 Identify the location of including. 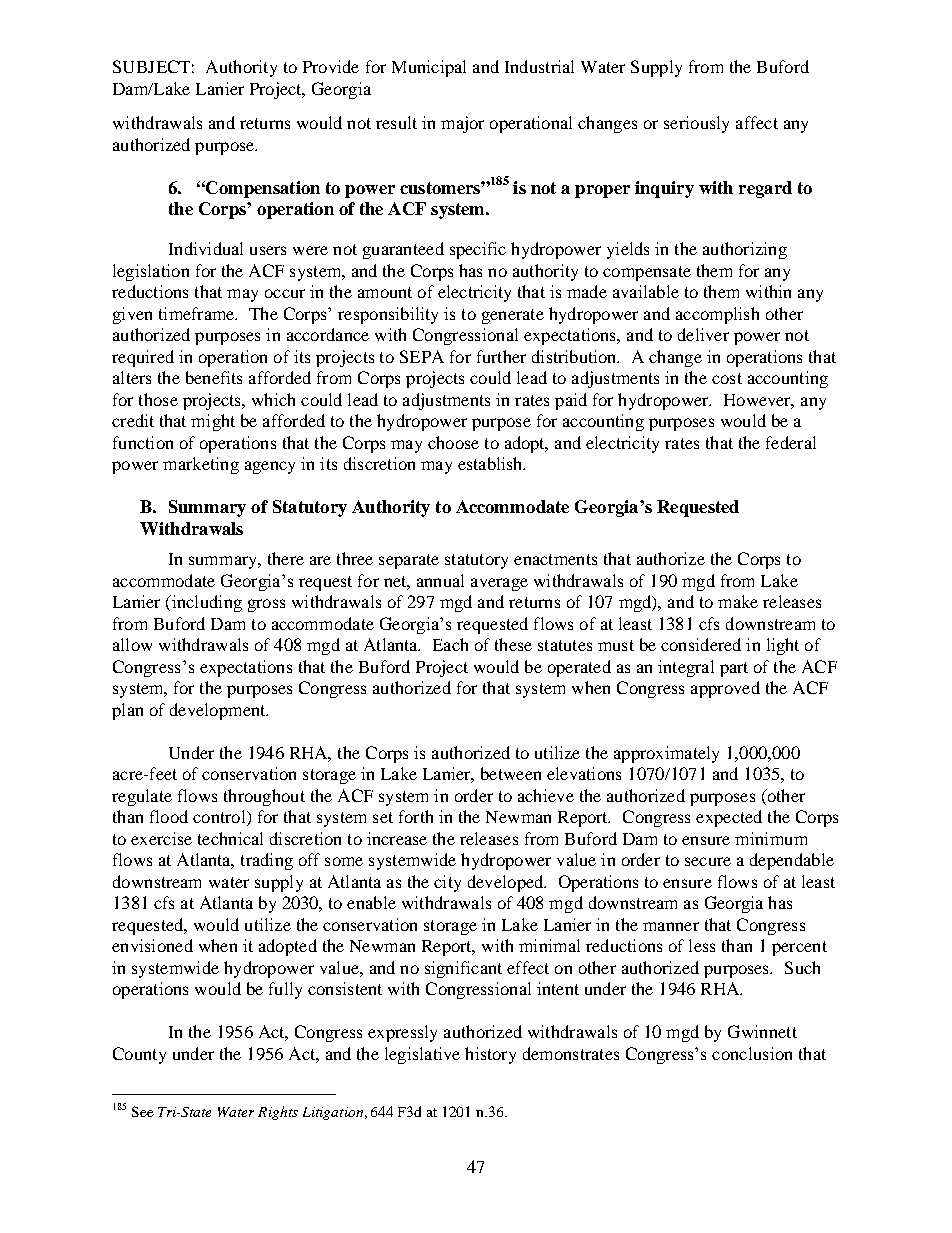
(205, 603).
